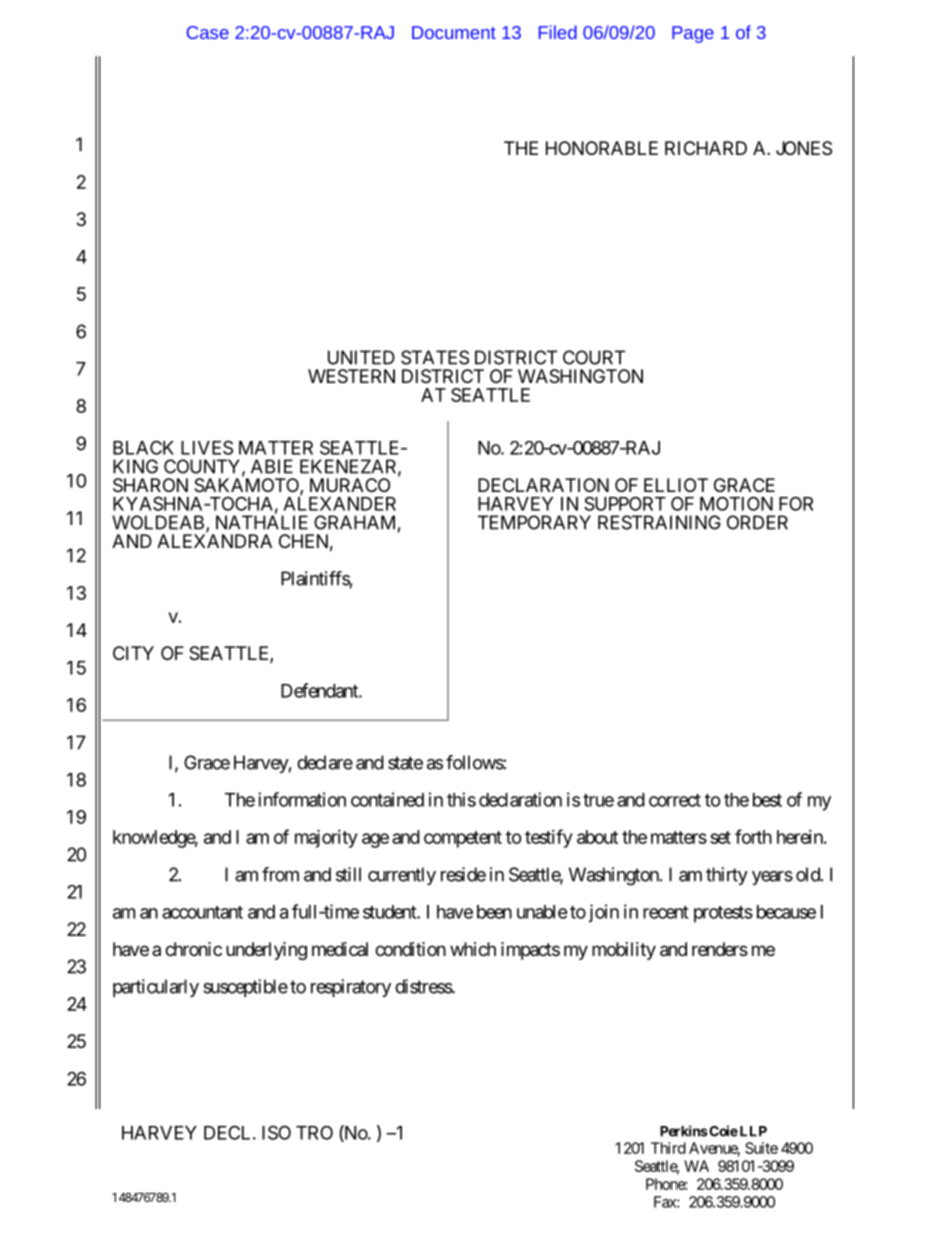 Image resolution: width=952 pixels, height=1233 pixels. What do you see at coordinates (463, 839) in the screenshot?
I see `competent` at bounding box center [463, 839].
